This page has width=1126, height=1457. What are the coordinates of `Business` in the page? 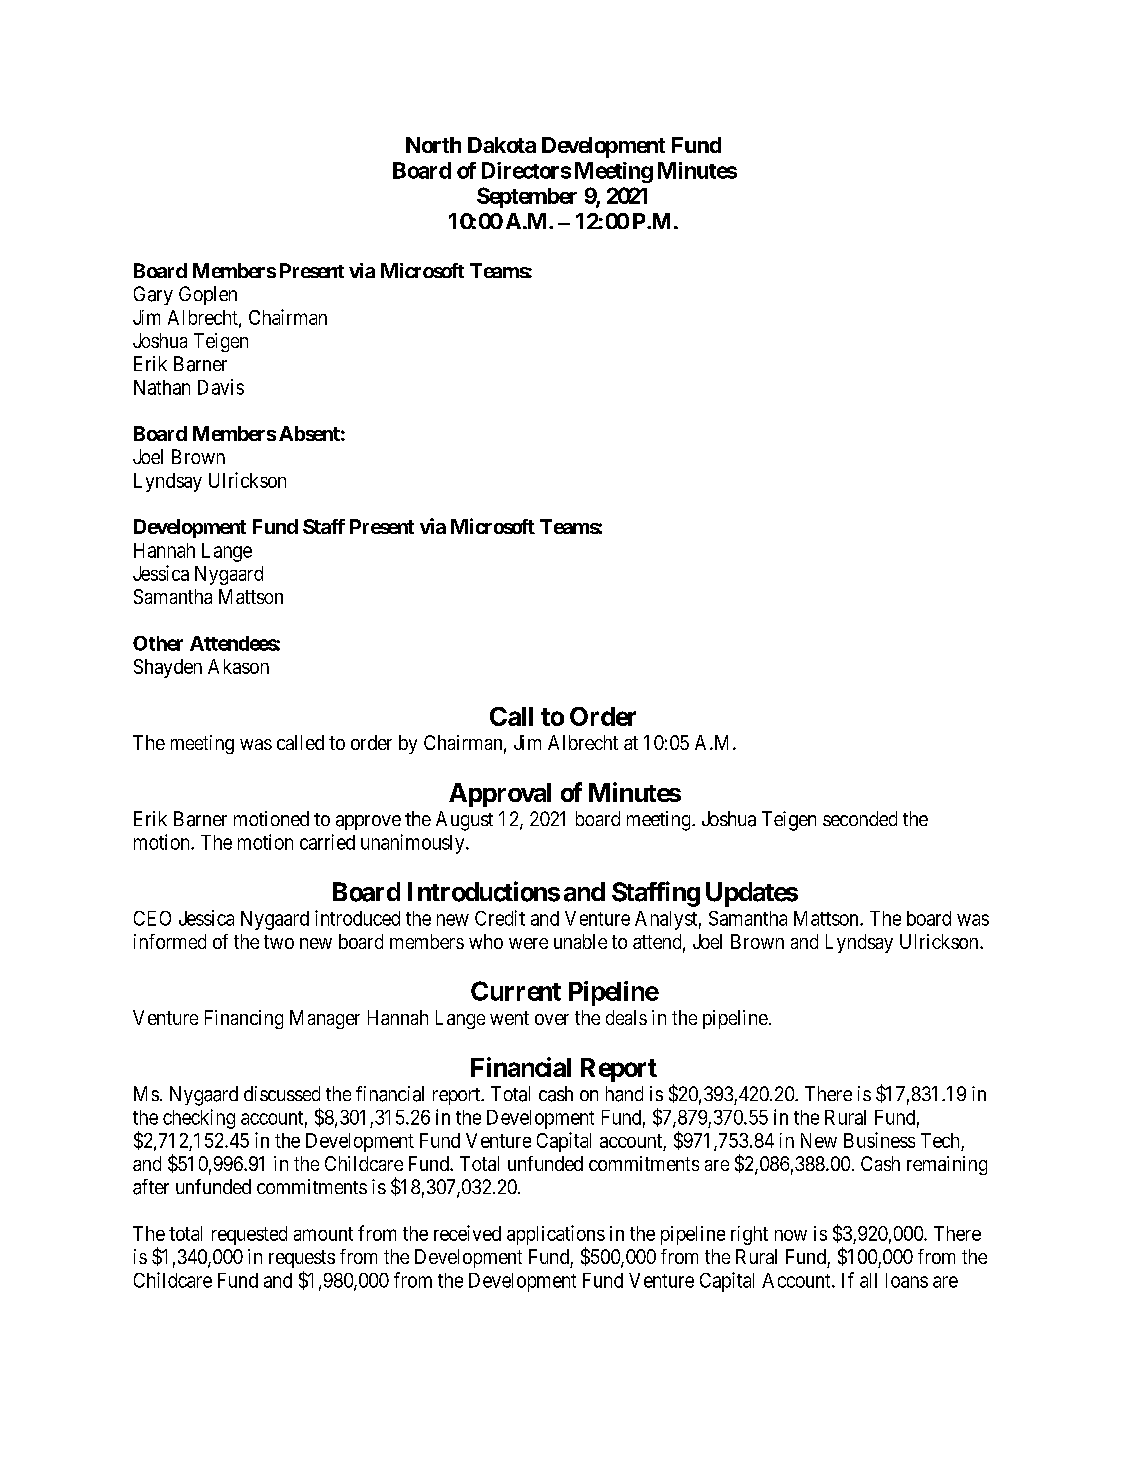 It's located at (879, 1140).
